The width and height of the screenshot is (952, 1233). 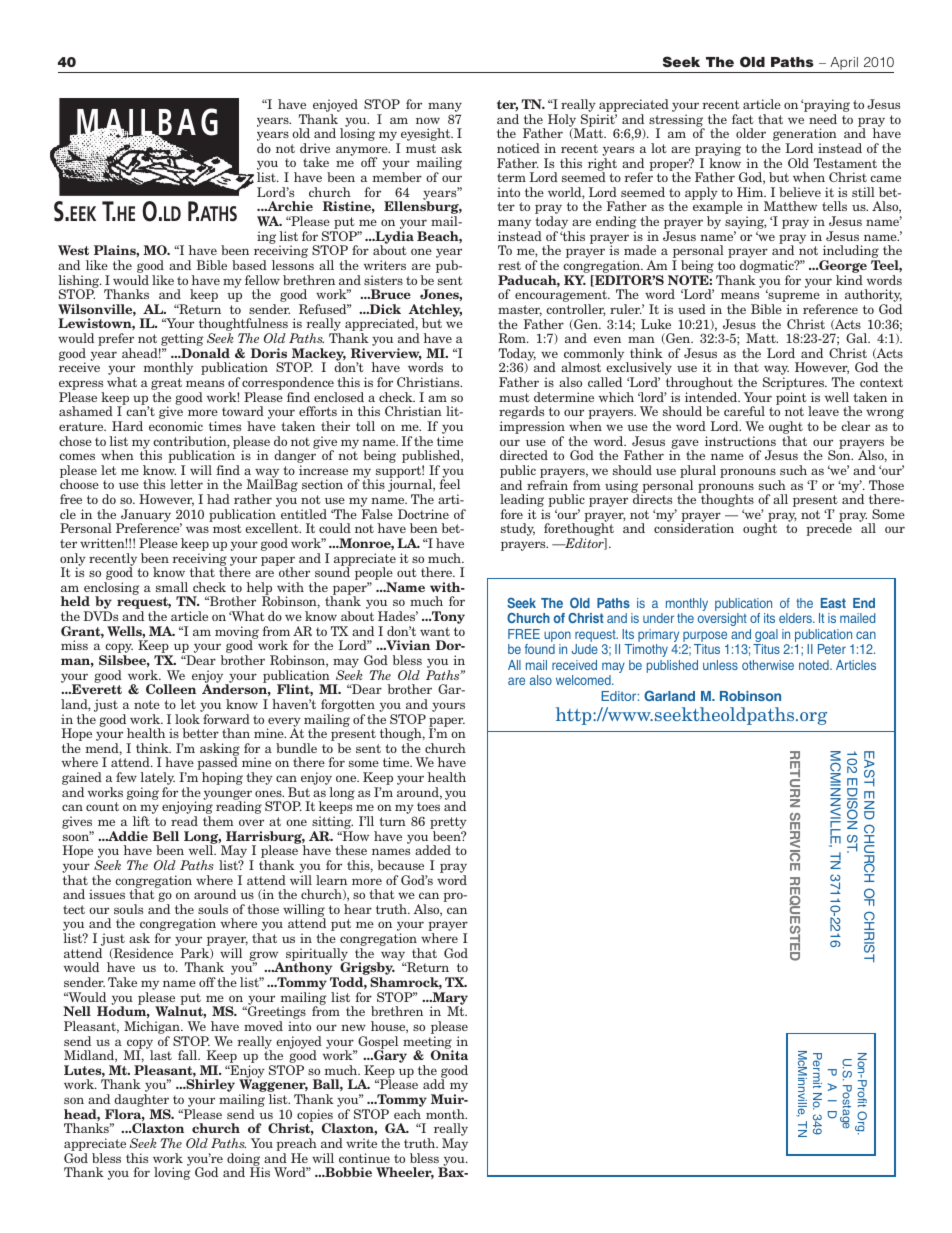 I want to click on Scriptures, so click(x=795, y=385).
